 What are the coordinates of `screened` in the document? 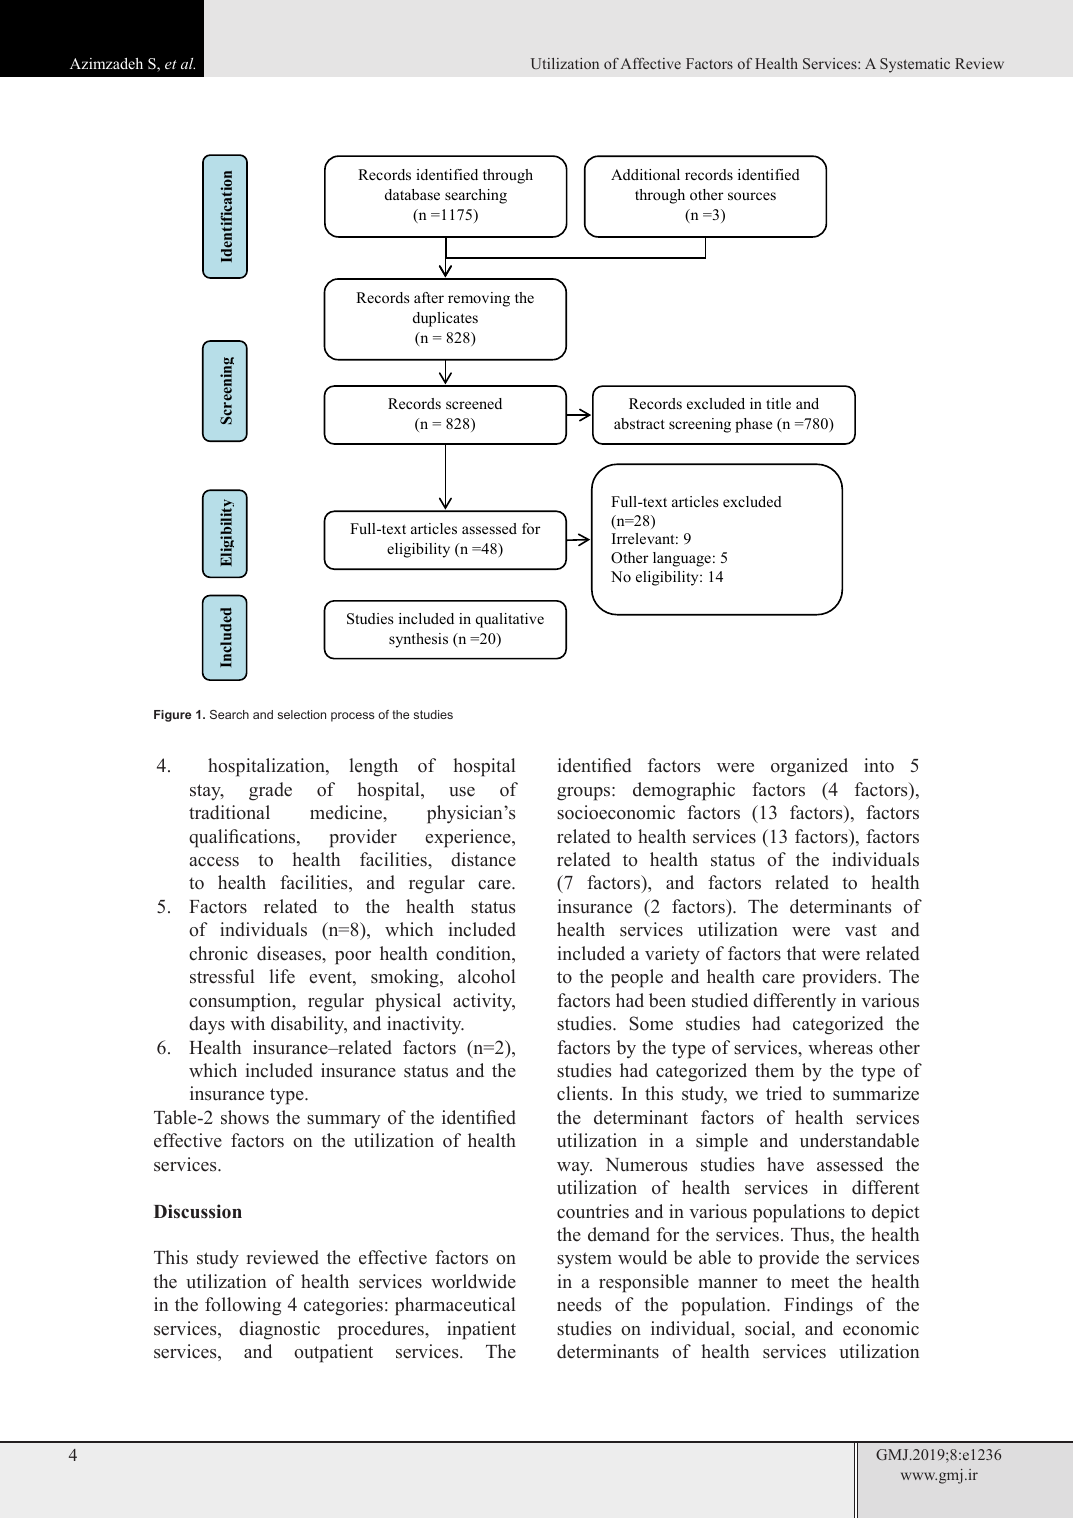 It's located at (474, 403).
